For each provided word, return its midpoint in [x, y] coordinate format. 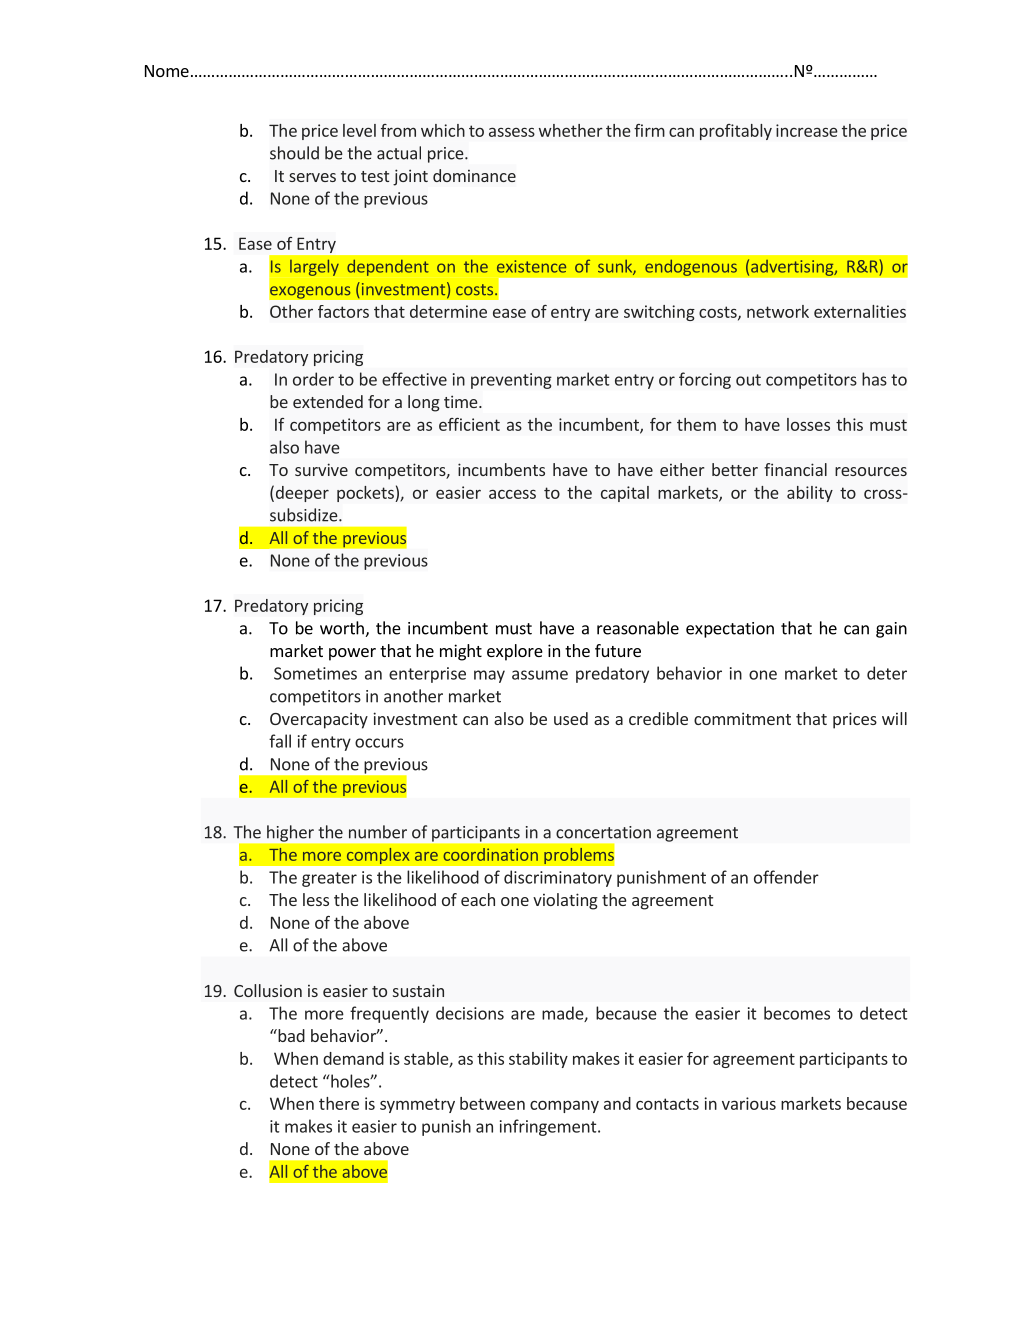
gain [891, 630]
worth [343, 629]
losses [808, 424]
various [749, 1103]
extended [328, 401]
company [564, 1106]
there [339, 1103]
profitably [736, 132]
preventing [511, 381]
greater [329, 879]
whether [571, 130]
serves [312, 177]
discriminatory [558, 878]
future [618, 650]
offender [786, 877]
